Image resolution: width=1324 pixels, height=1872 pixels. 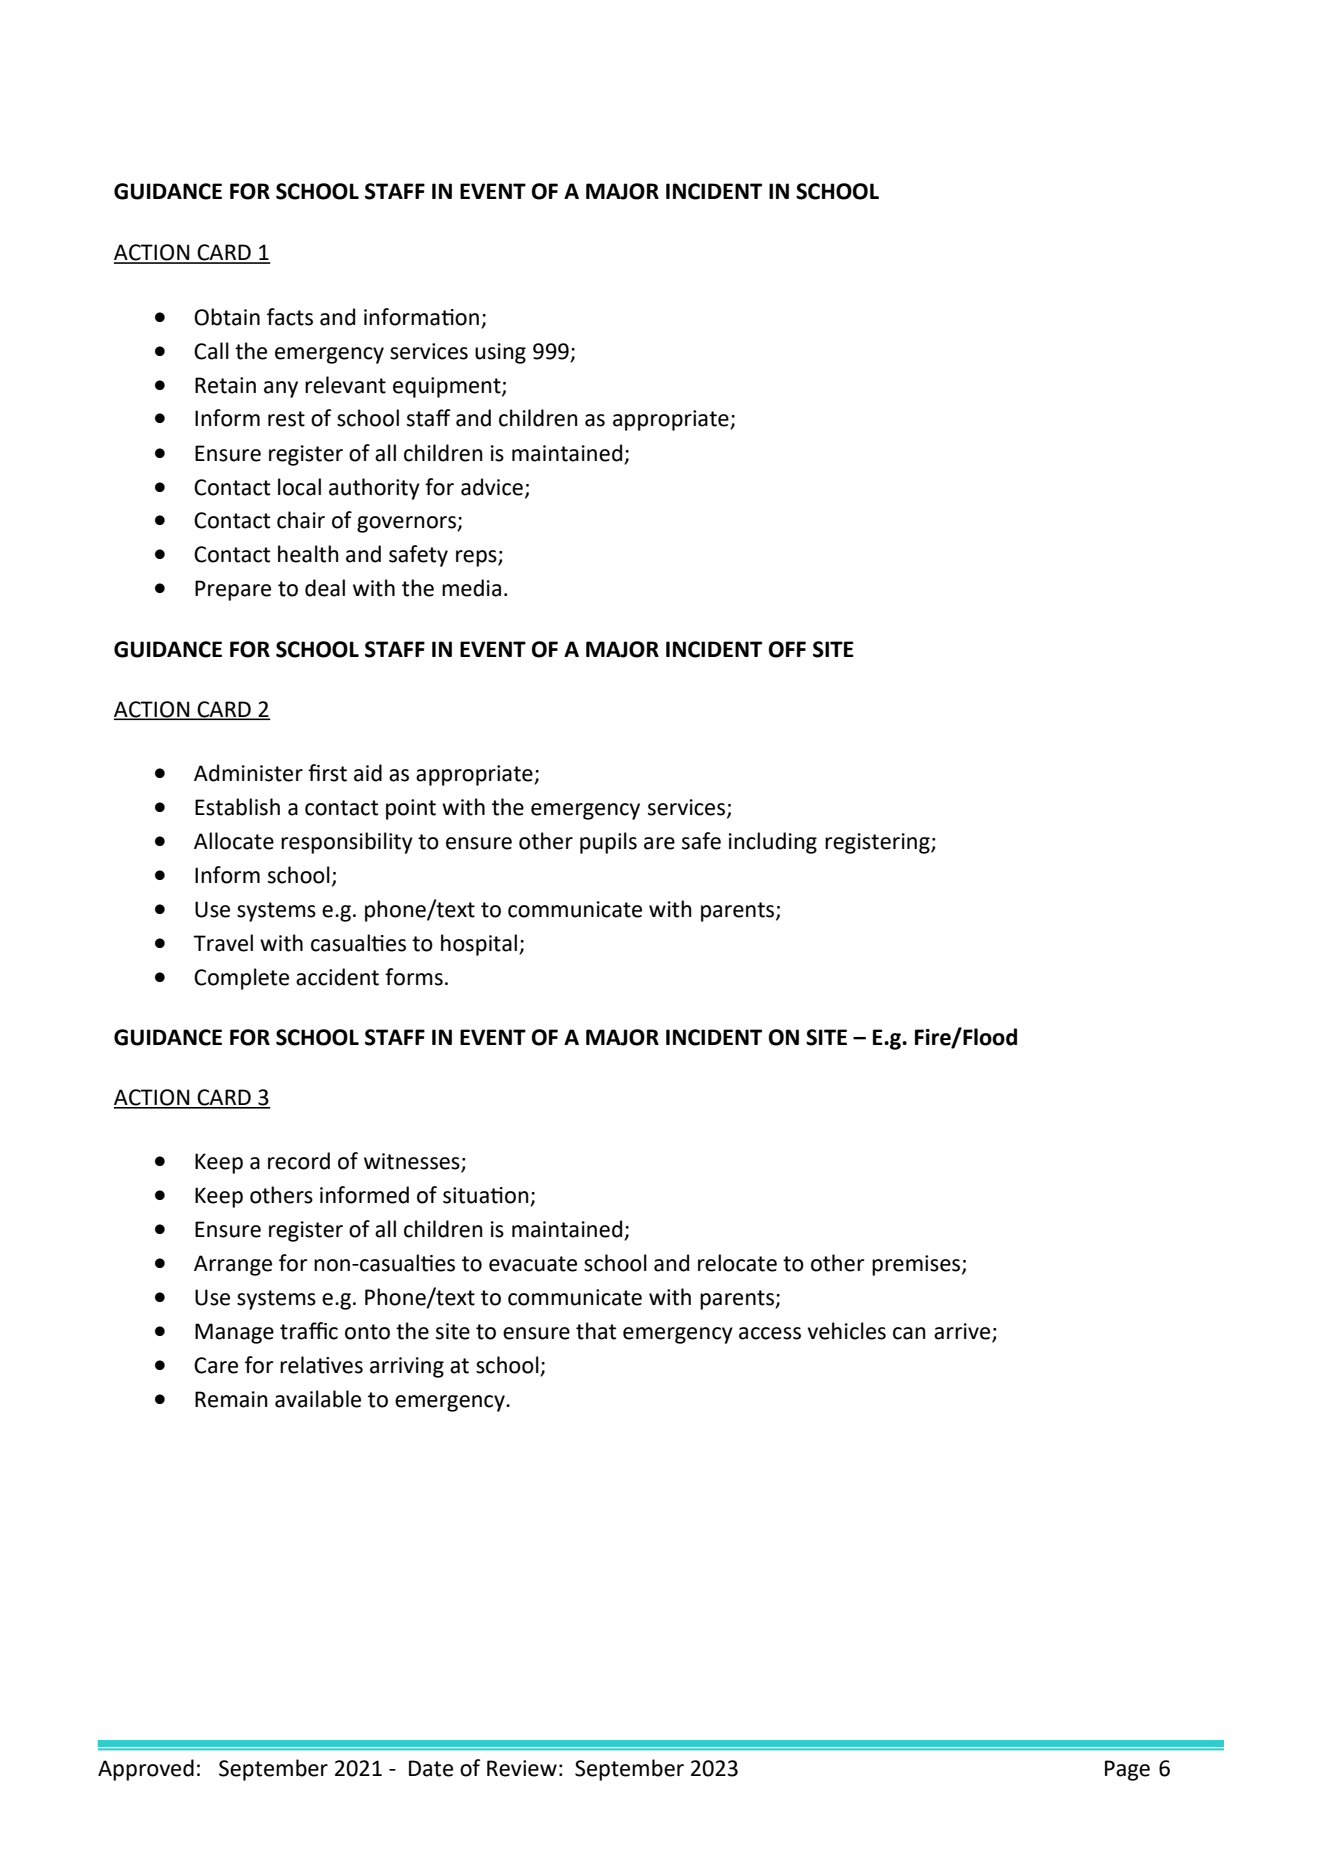 I want to click on including, so click(x=773, y=843).
